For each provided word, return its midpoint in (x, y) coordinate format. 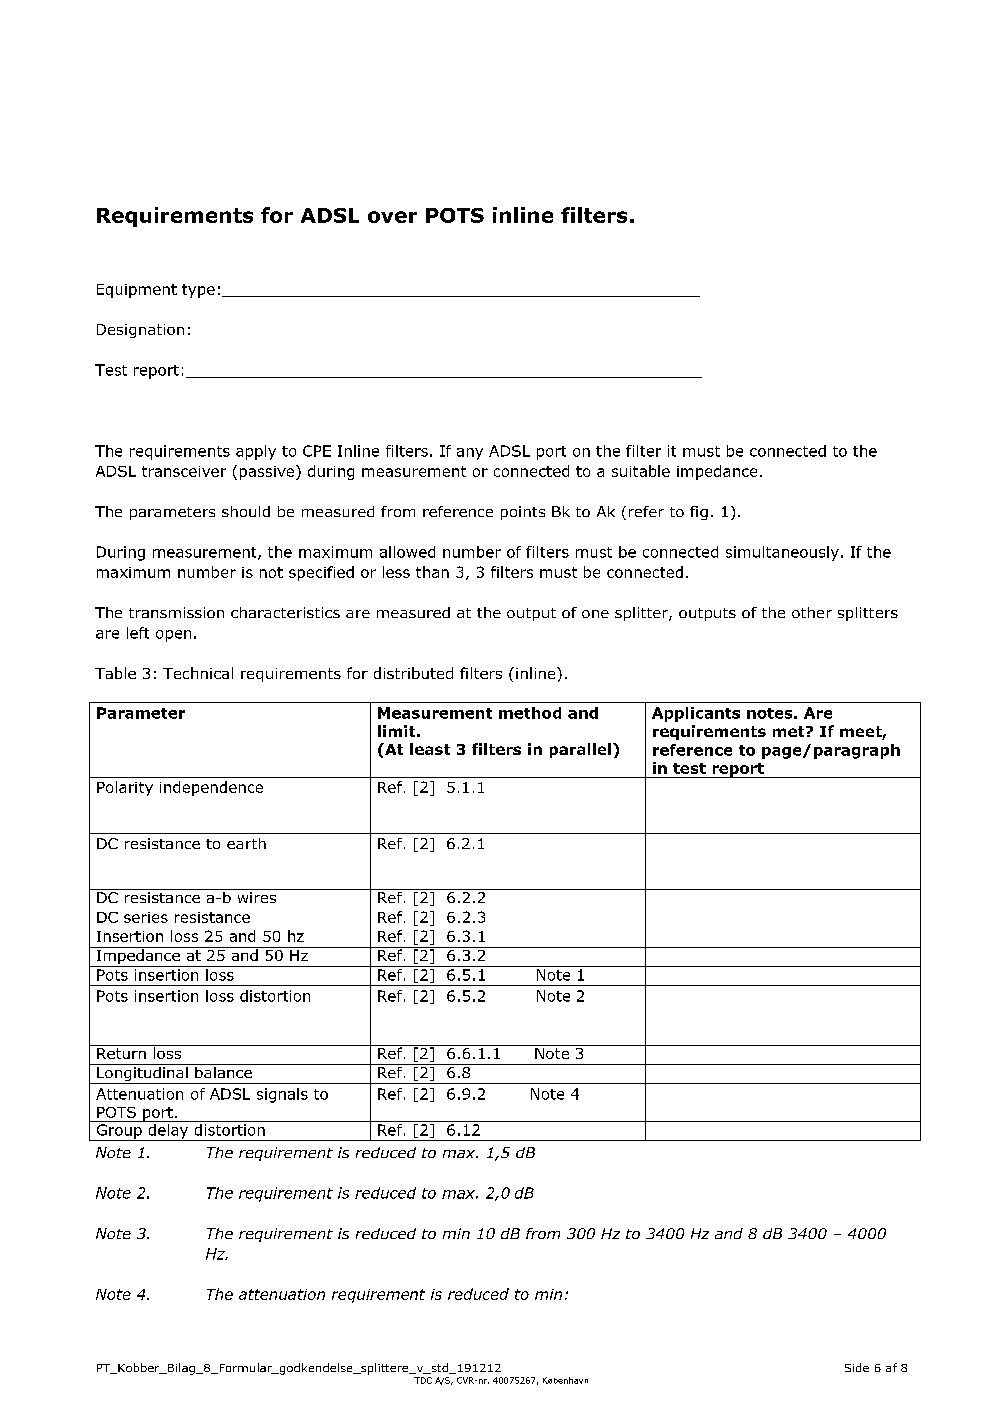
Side (857, 1367)
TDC (423, 1380)
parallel (580, 750)
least (430, 749)
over (392, 217)
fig (699, 513)
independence (211, 788)
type (198, 291)
